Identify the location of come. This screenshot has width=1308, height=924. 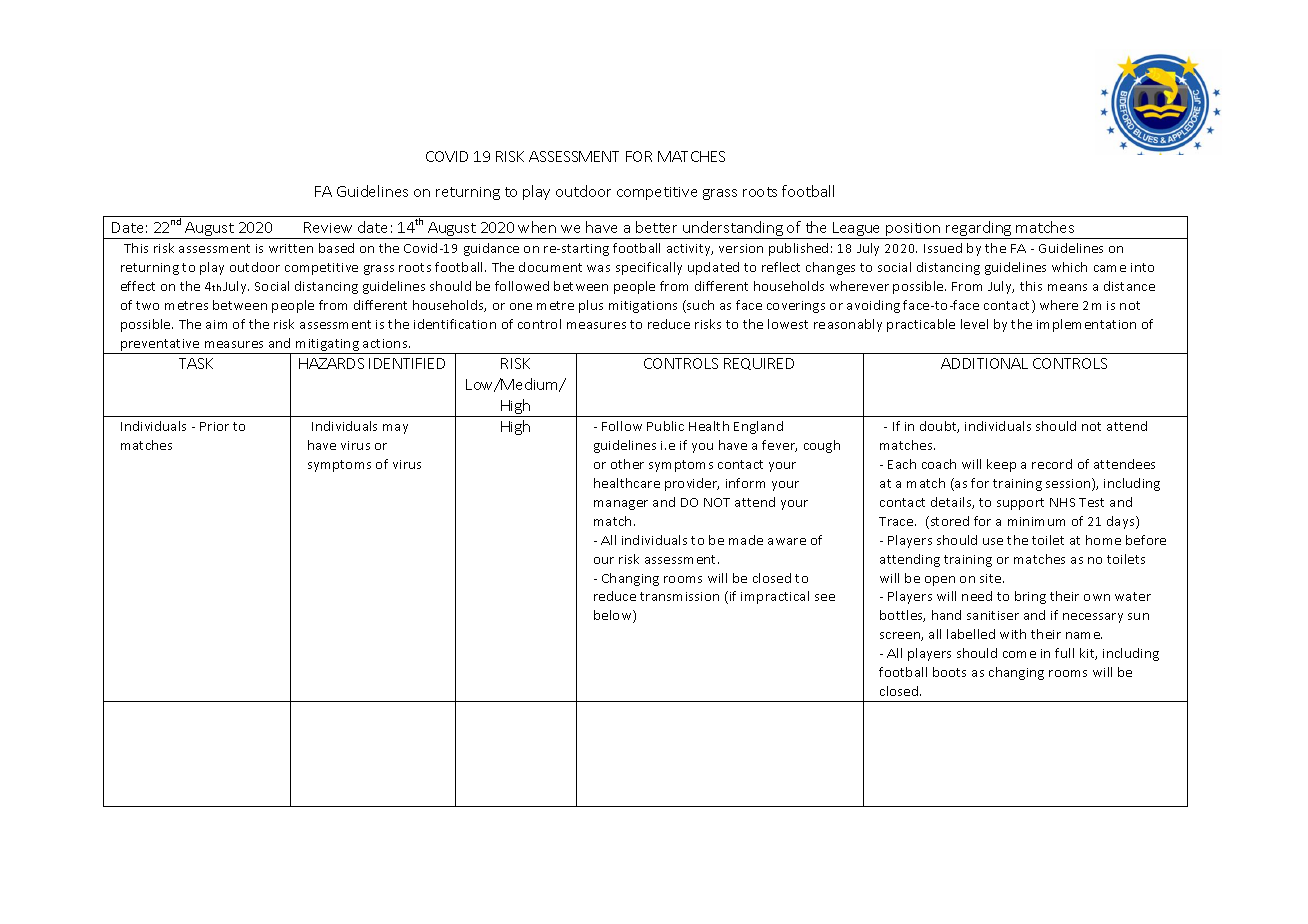
(1019, 654).
